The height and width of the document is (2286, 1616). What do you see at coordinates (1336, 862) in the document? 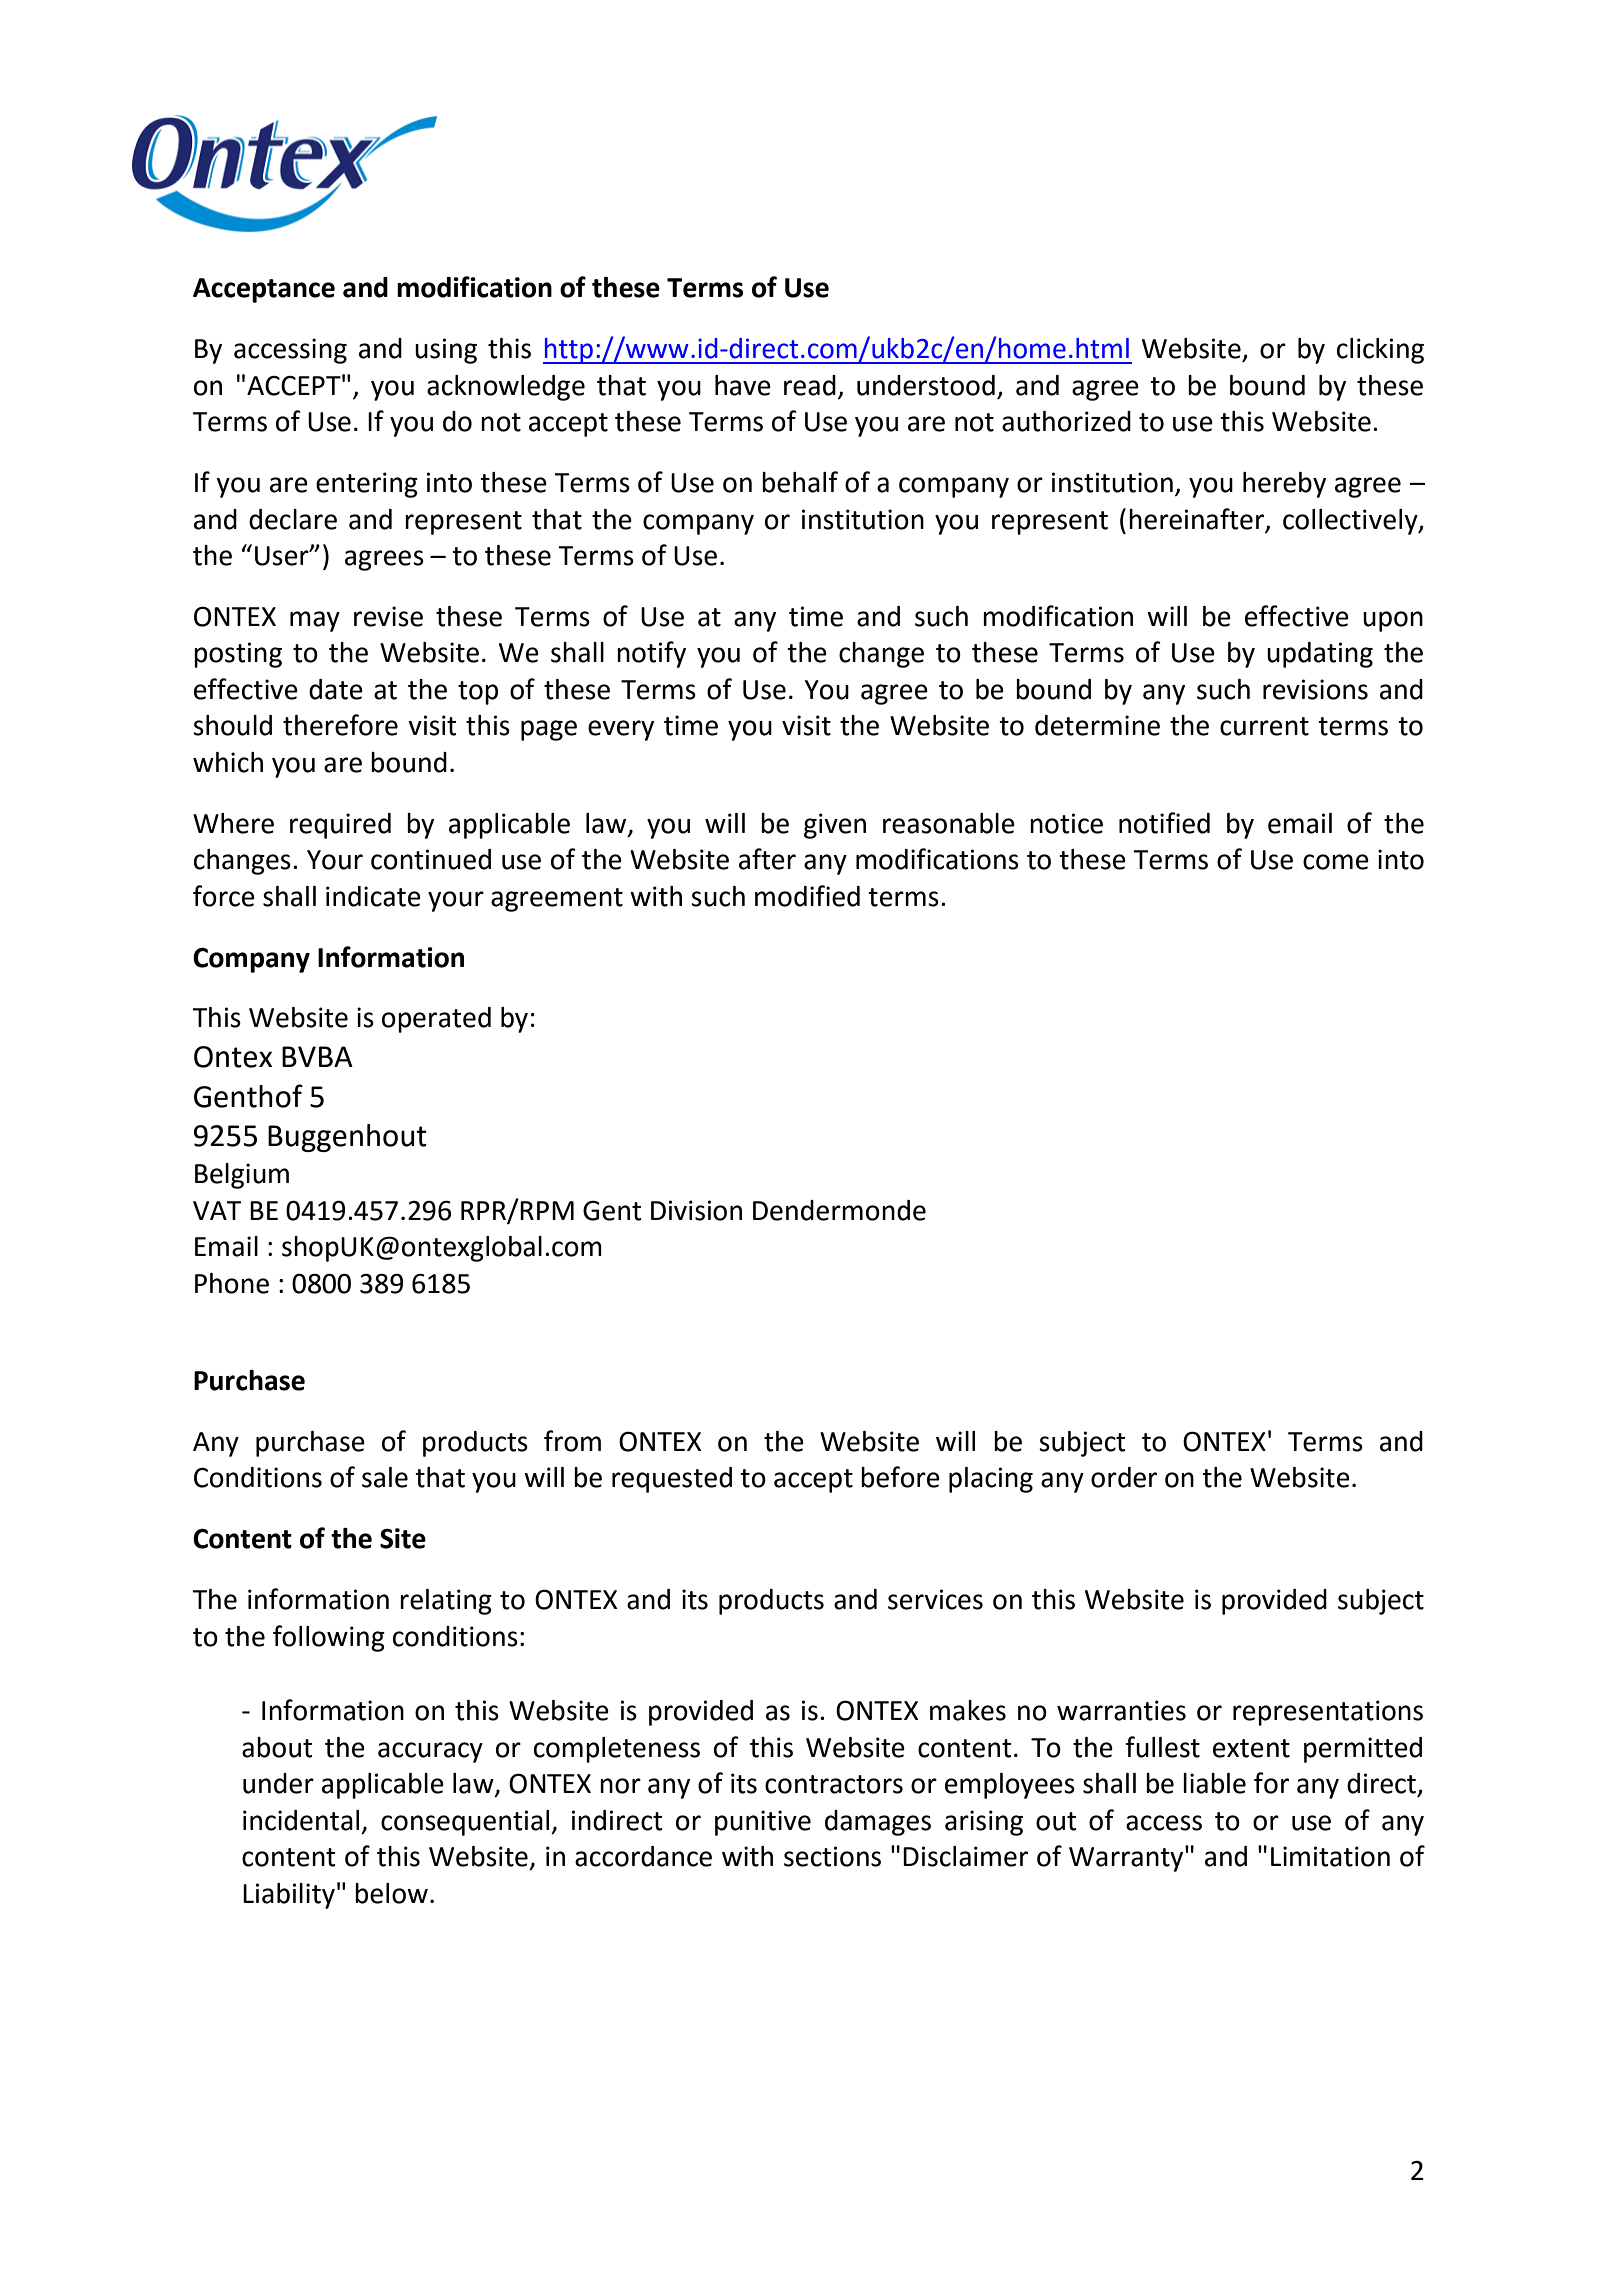
I see `come` at bounding box center [1336, 862].
